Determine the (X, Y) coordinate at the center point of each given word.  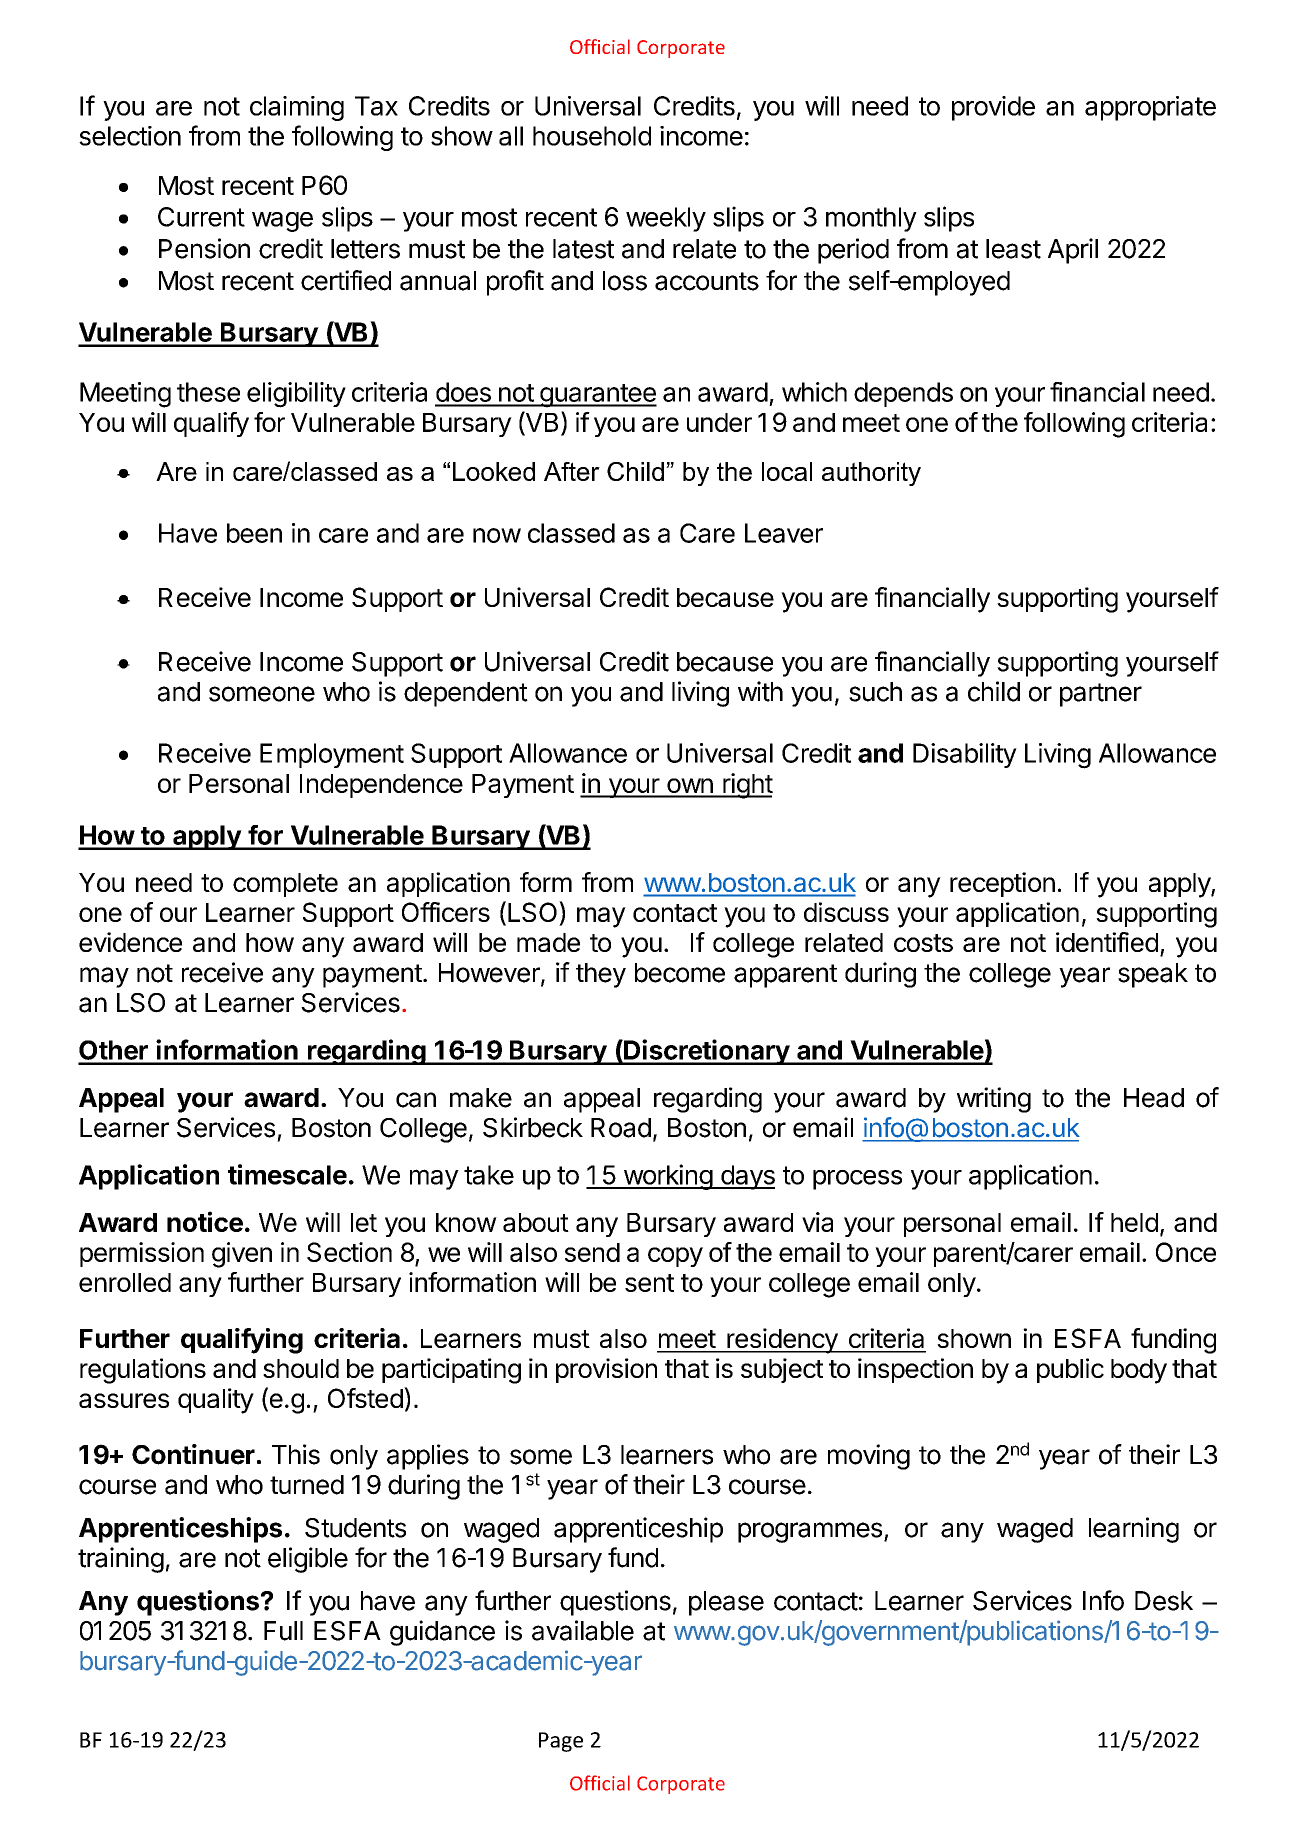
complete (285, 885)
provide (993, 108)
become (680, 973)
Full (283, 1631)
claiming (297, 108)
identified (1107, 942)
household (592, 136)
